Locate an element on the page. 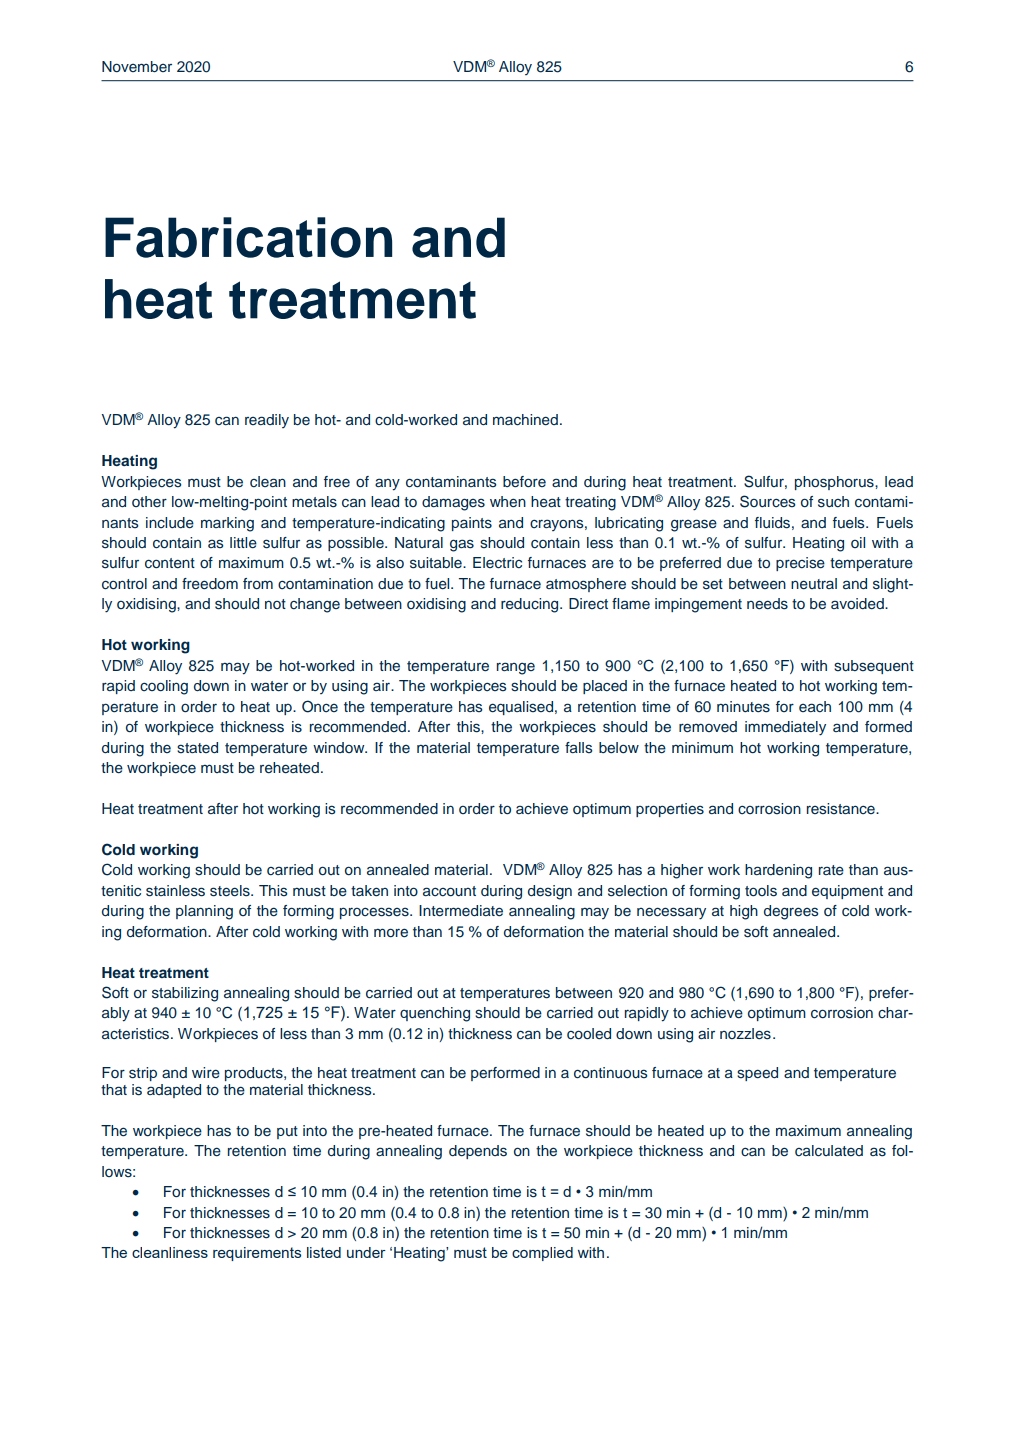 The width and height of the document is (1015, 1435). before is located at coordinates (524, 481).
